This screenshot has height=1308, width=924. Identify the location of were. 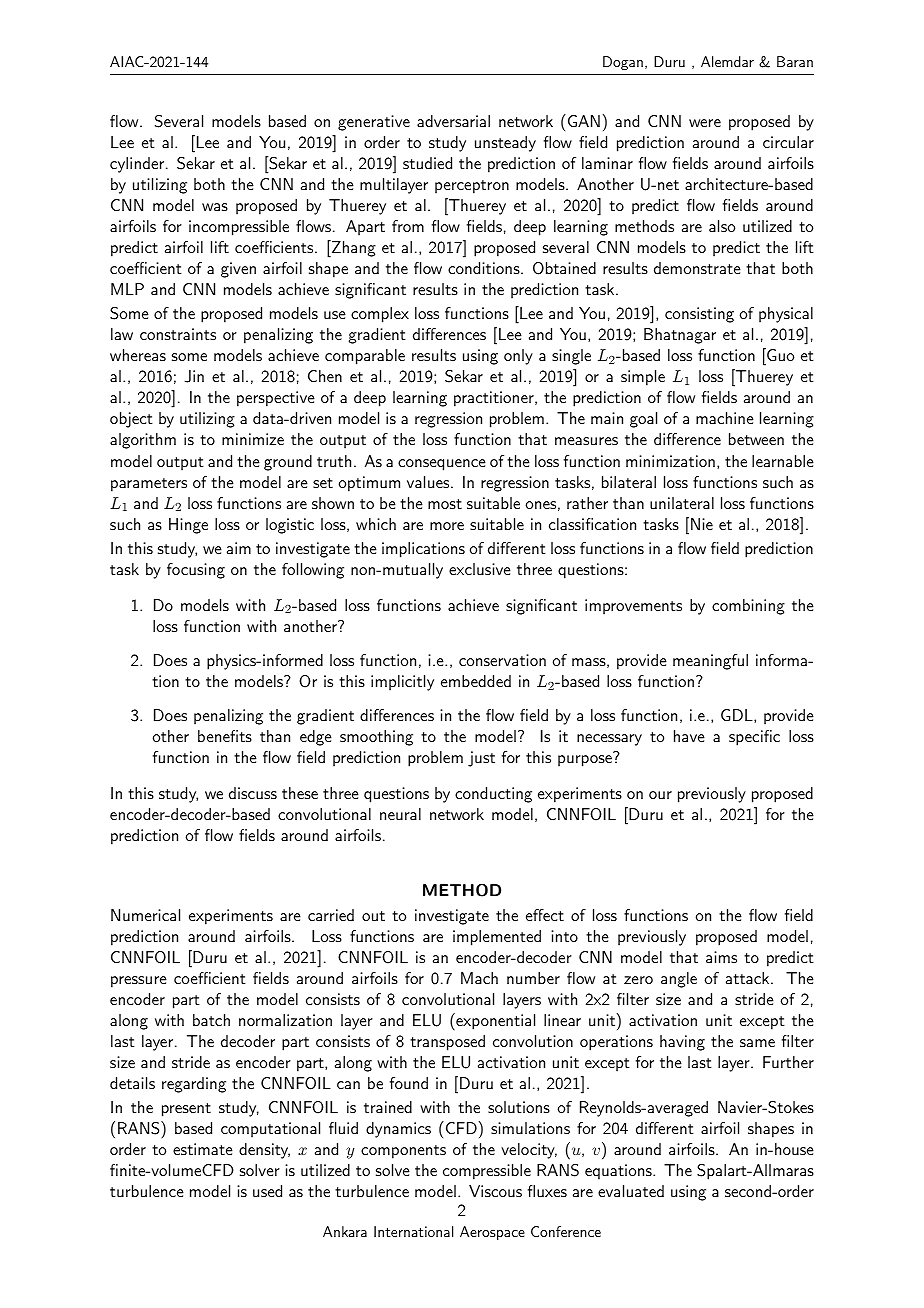
(705, 123).
